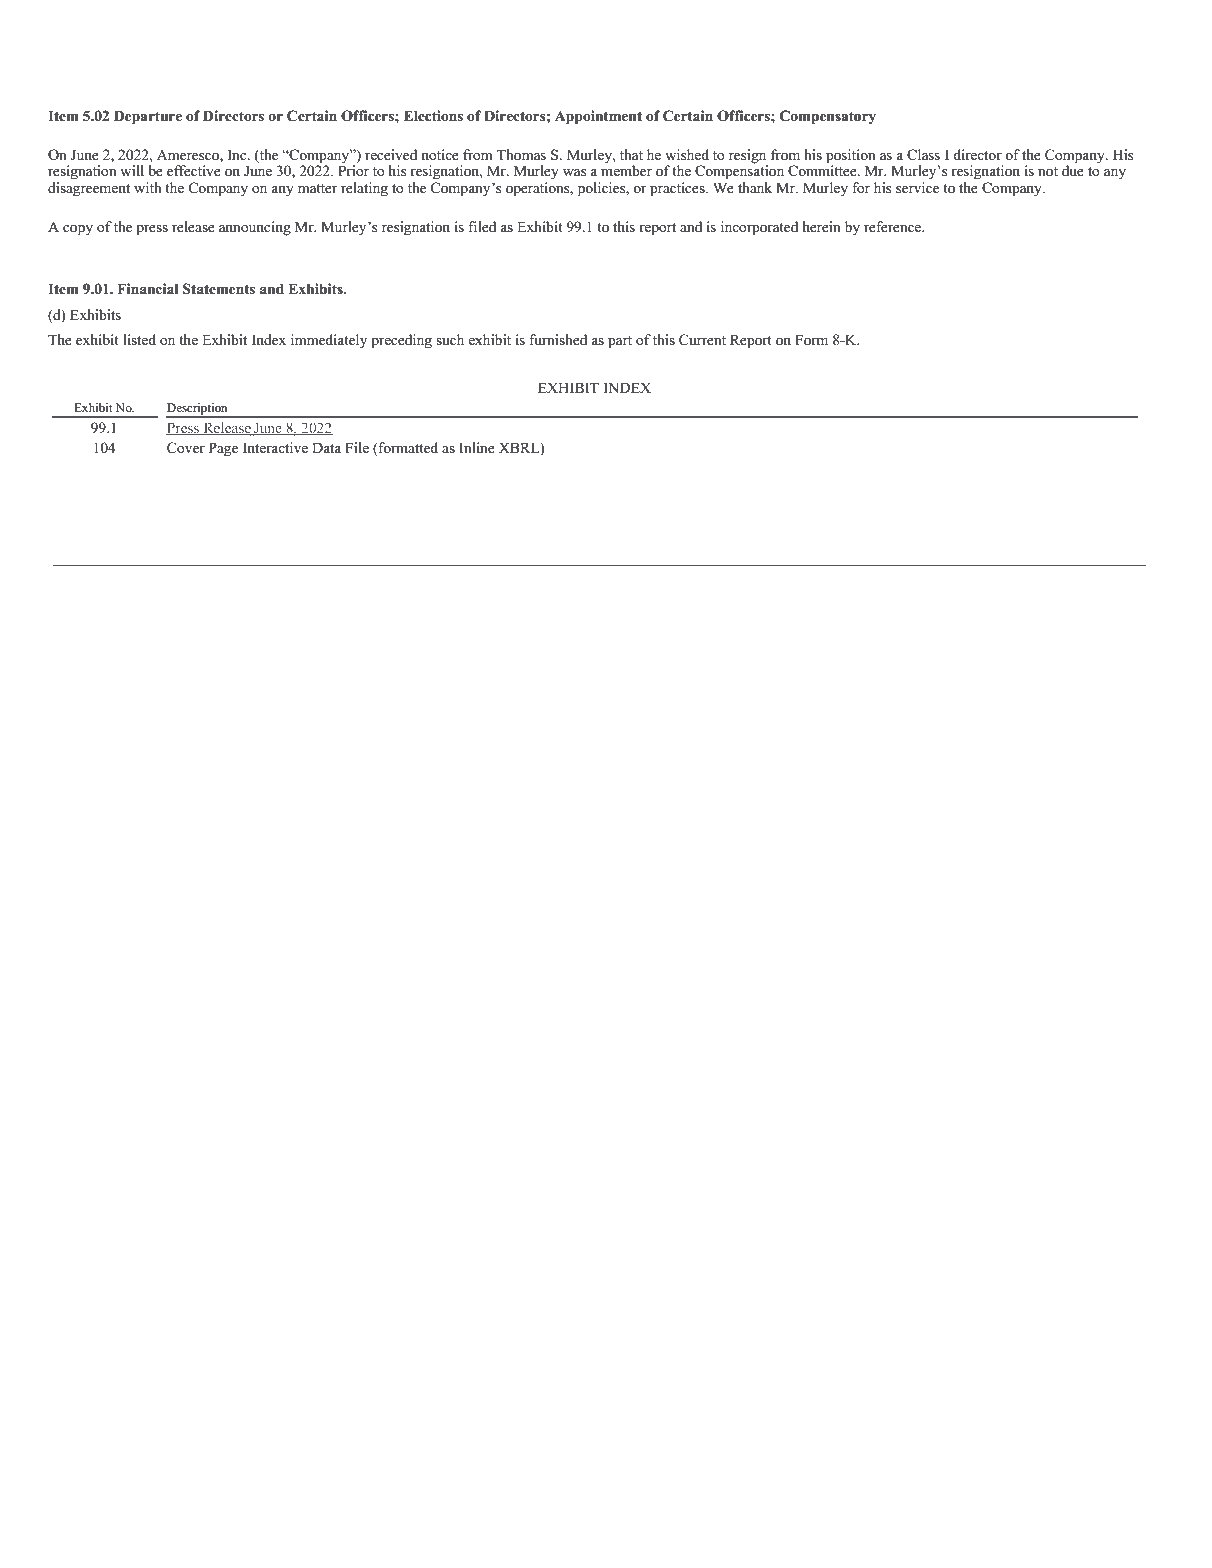 The image size is (1212, 1568). I want to click on furnished, so click(558, 340).
